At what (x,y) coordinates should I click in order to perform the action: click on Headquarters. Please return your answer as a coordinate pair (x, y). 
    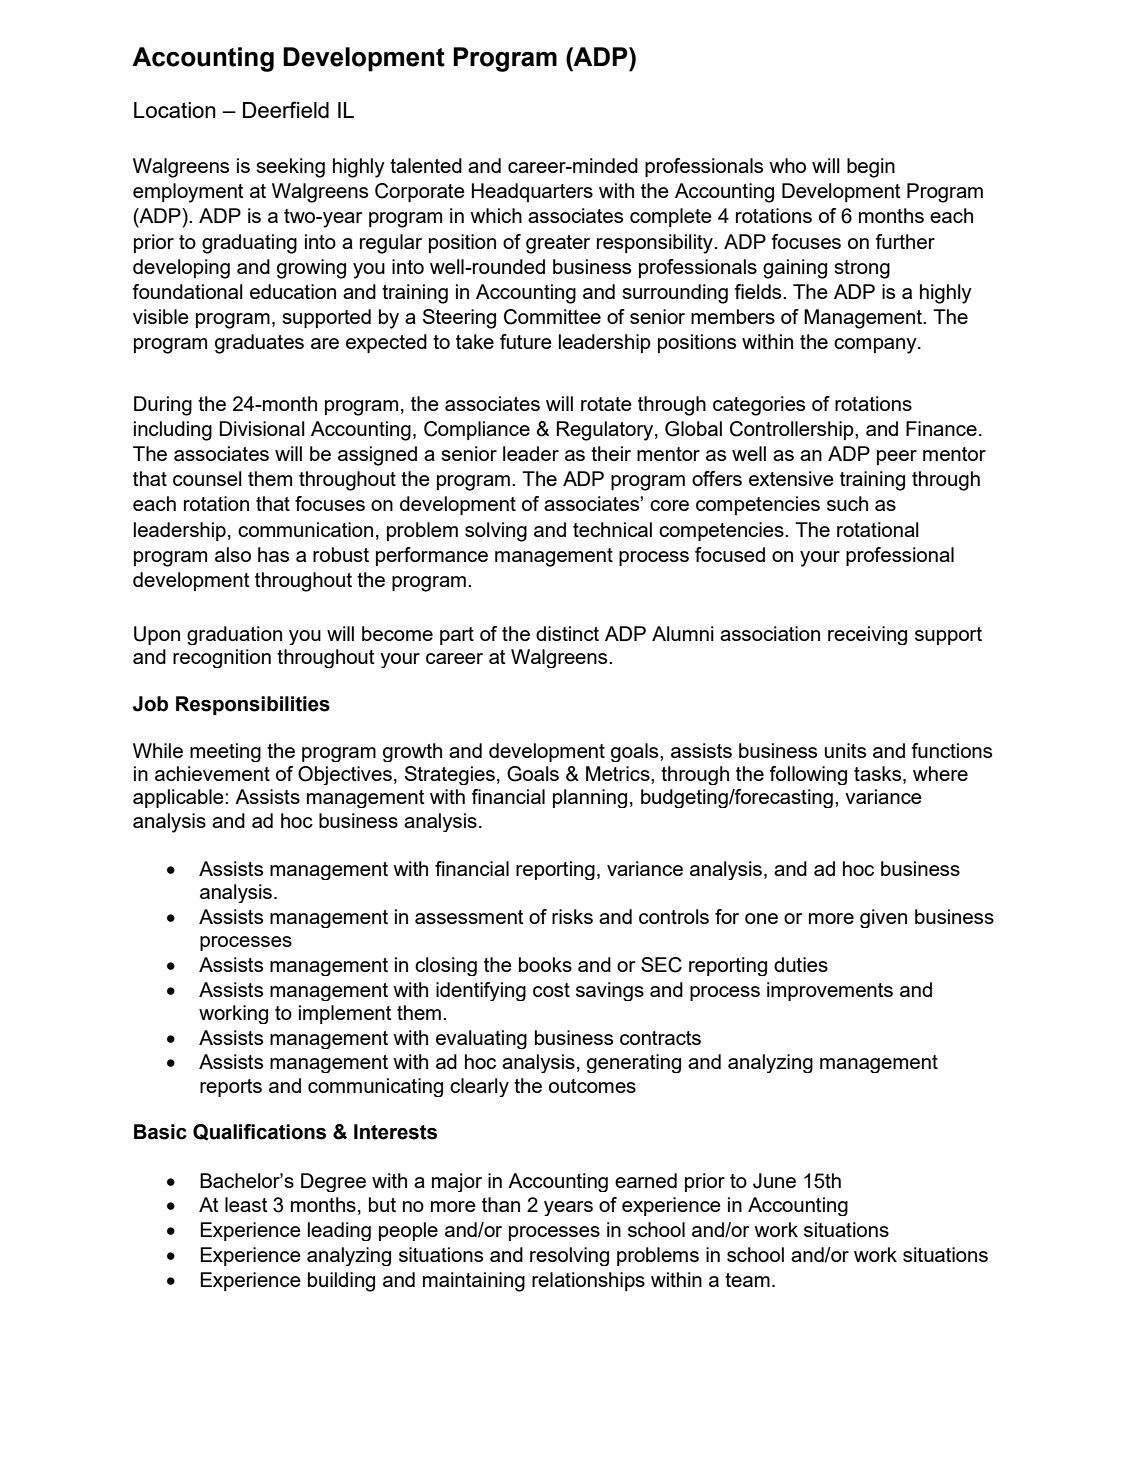
    Looking at the image, I should click on (532, 192).
